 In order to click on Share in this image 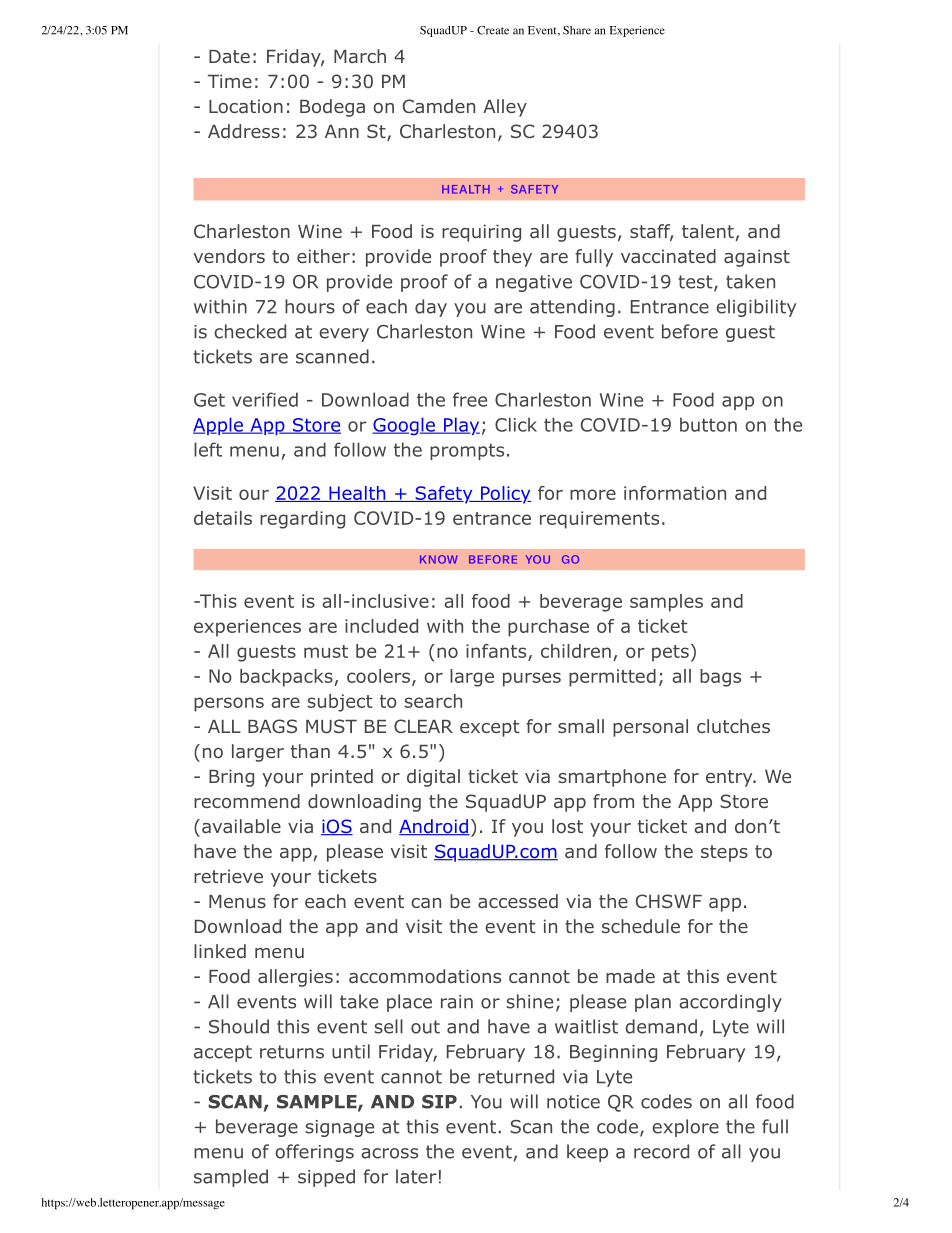, I will do `click(577, 30)`.
